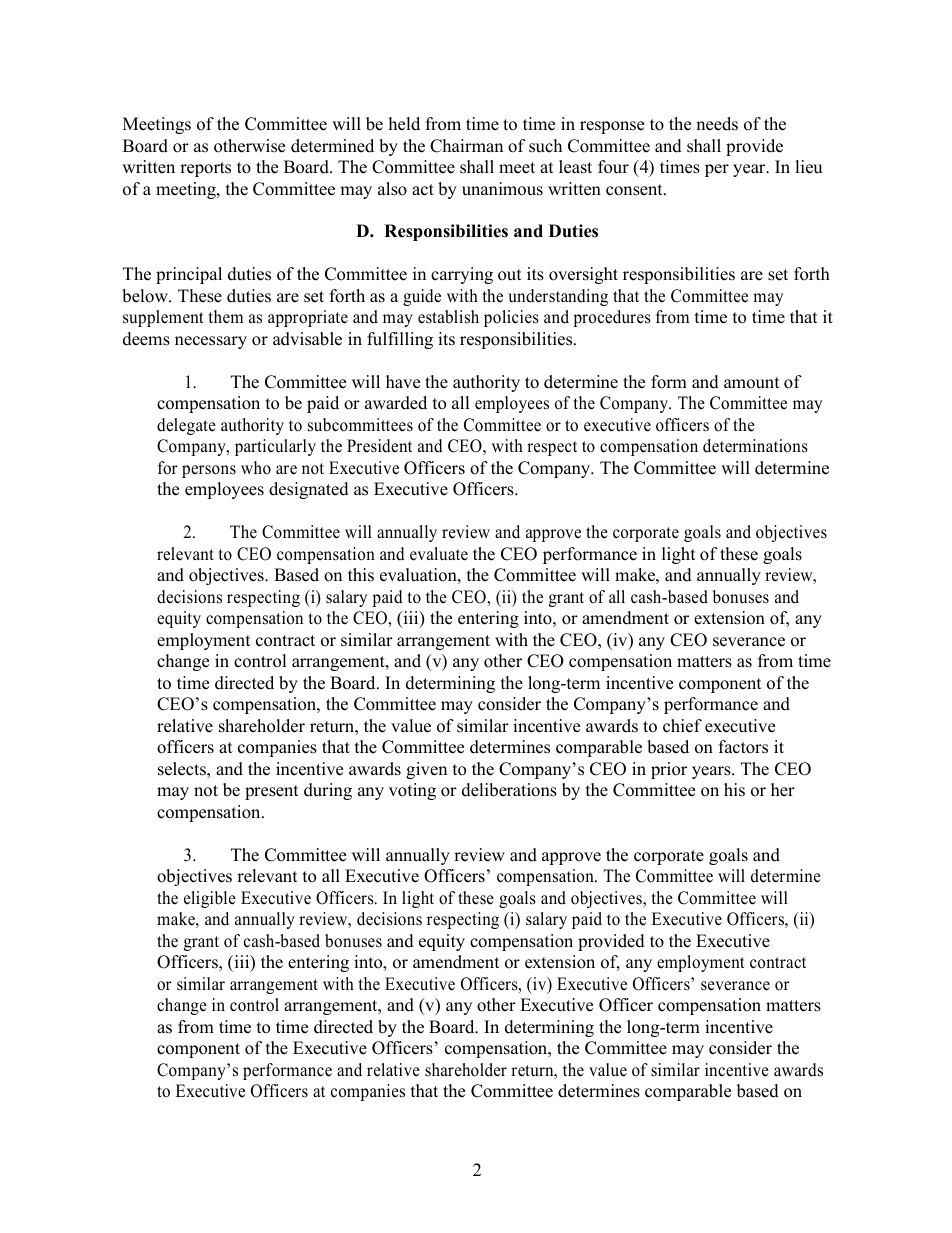 The height and width of the page is (1233, 952). Describe the element at coordinates (361, 575) in the page. I see `this` at that location.
